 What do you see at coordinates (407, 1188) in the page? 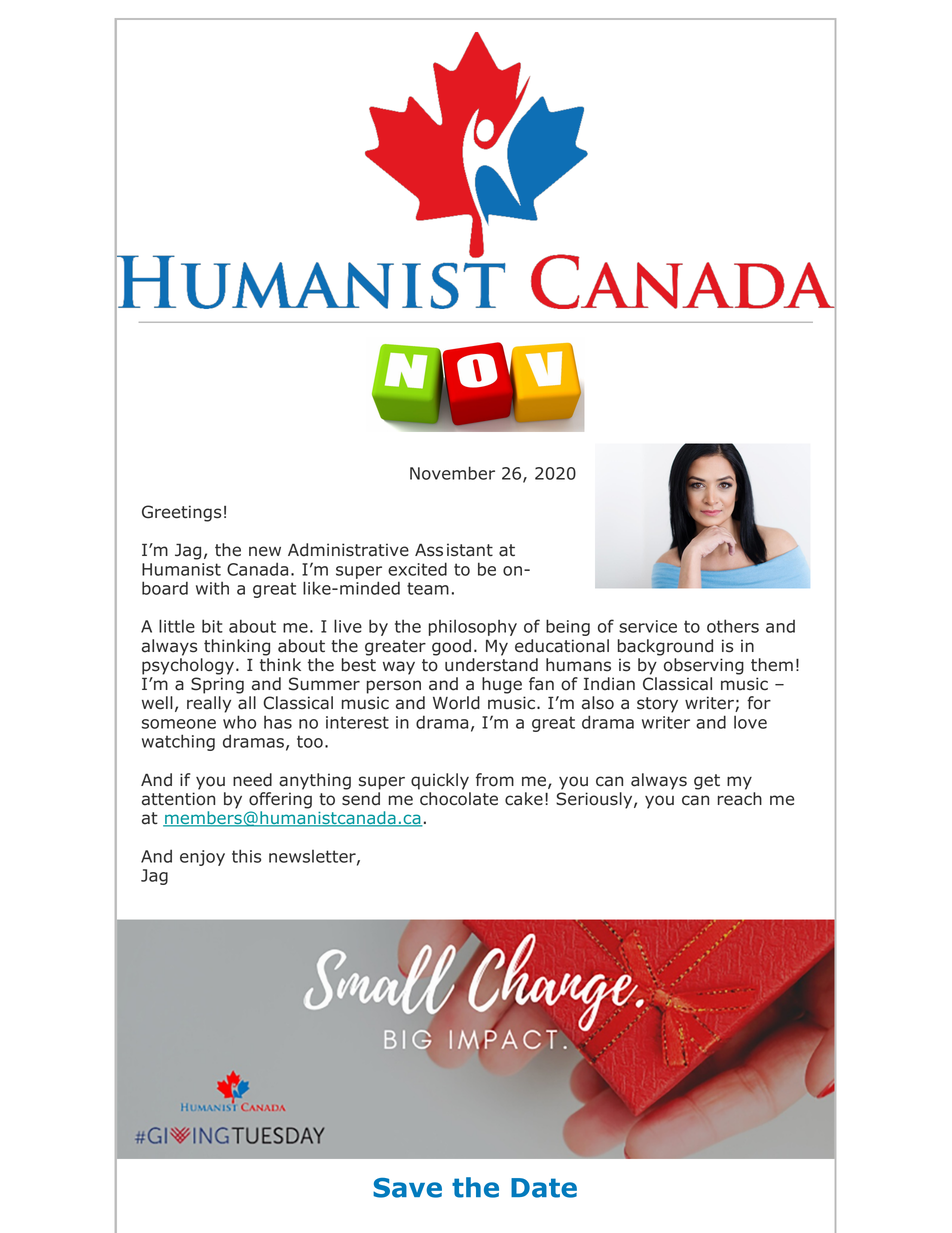
I see `Save` at bounding box center [407, 1188].
